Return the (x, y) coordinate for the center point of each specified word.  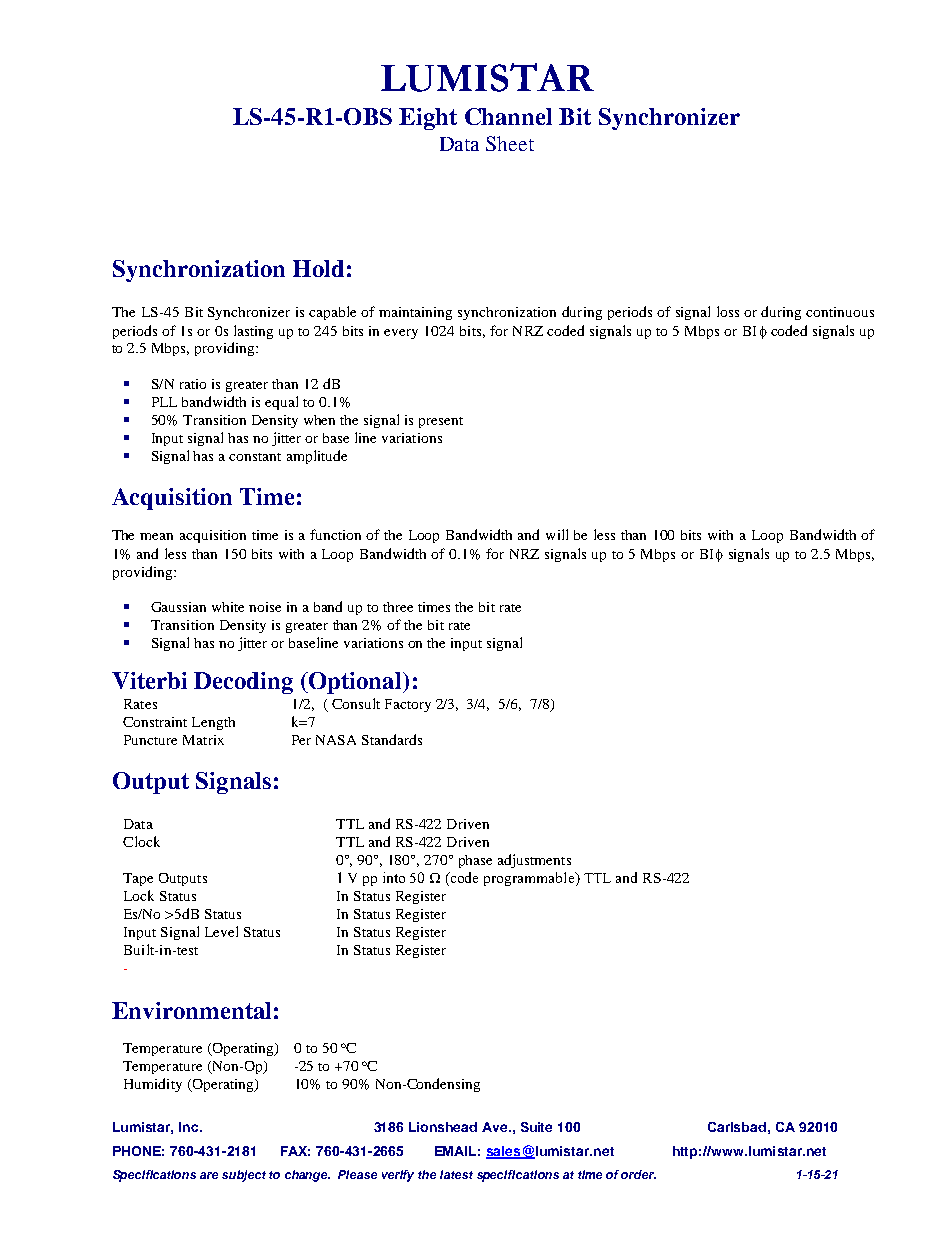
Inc (190, 1127)
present (441, 422)
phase (475, 861)
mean (156, 536)
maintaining (415, 313)
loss (728, 311)
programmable (530, 879)
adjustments (534, 861)
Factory (408, 705)
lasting (253, 332)
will (557, 534)
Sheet (510, 143)
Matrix (203, 740)
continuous (840, 312)
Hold (318, 268)
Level (221, 931)
